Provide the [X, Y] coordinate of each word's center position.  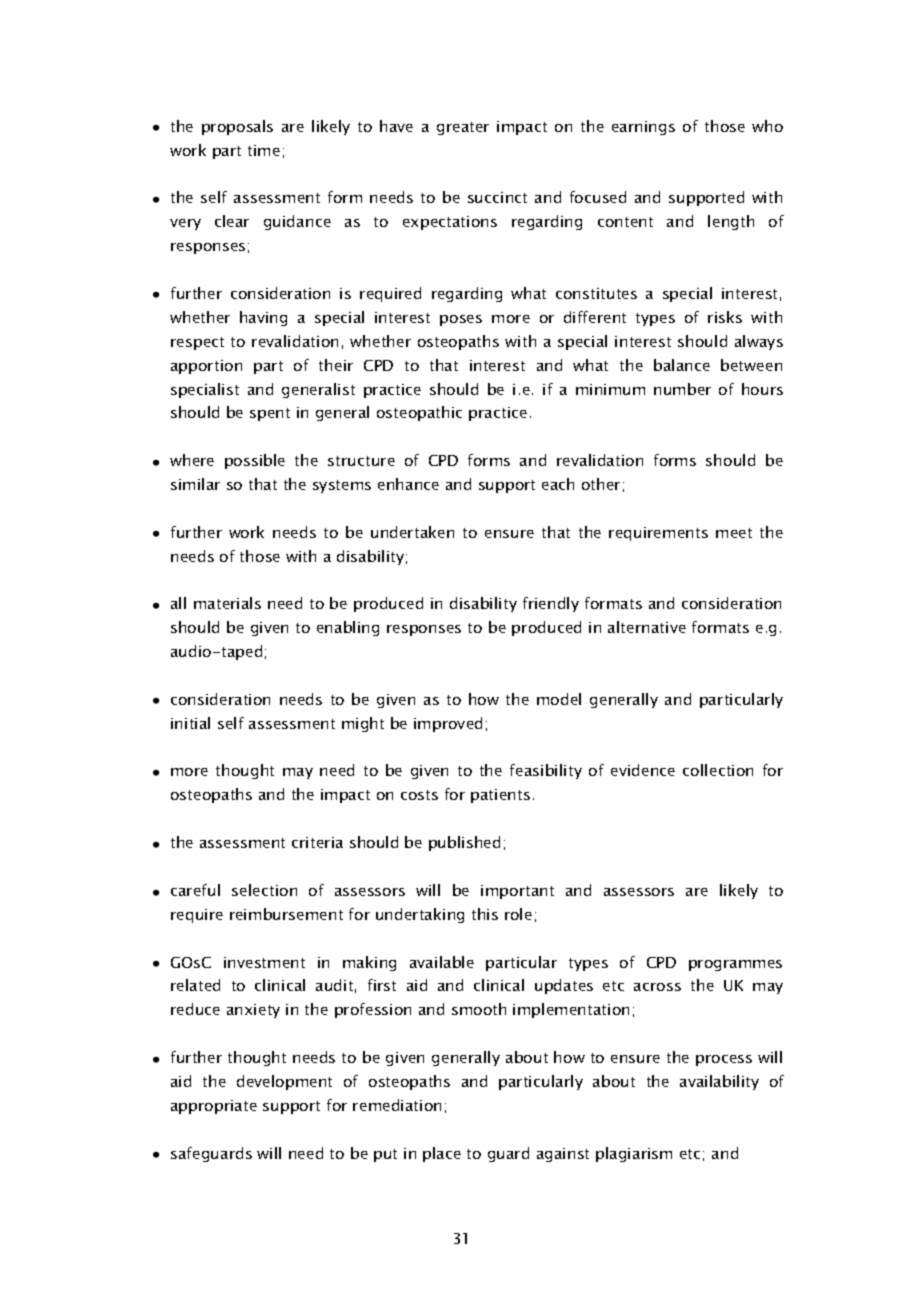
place [442, 1154]
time [264, 150]
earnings [643, 128]
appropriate [214, 1107]
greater [463, 128]
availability [719, 1082]
